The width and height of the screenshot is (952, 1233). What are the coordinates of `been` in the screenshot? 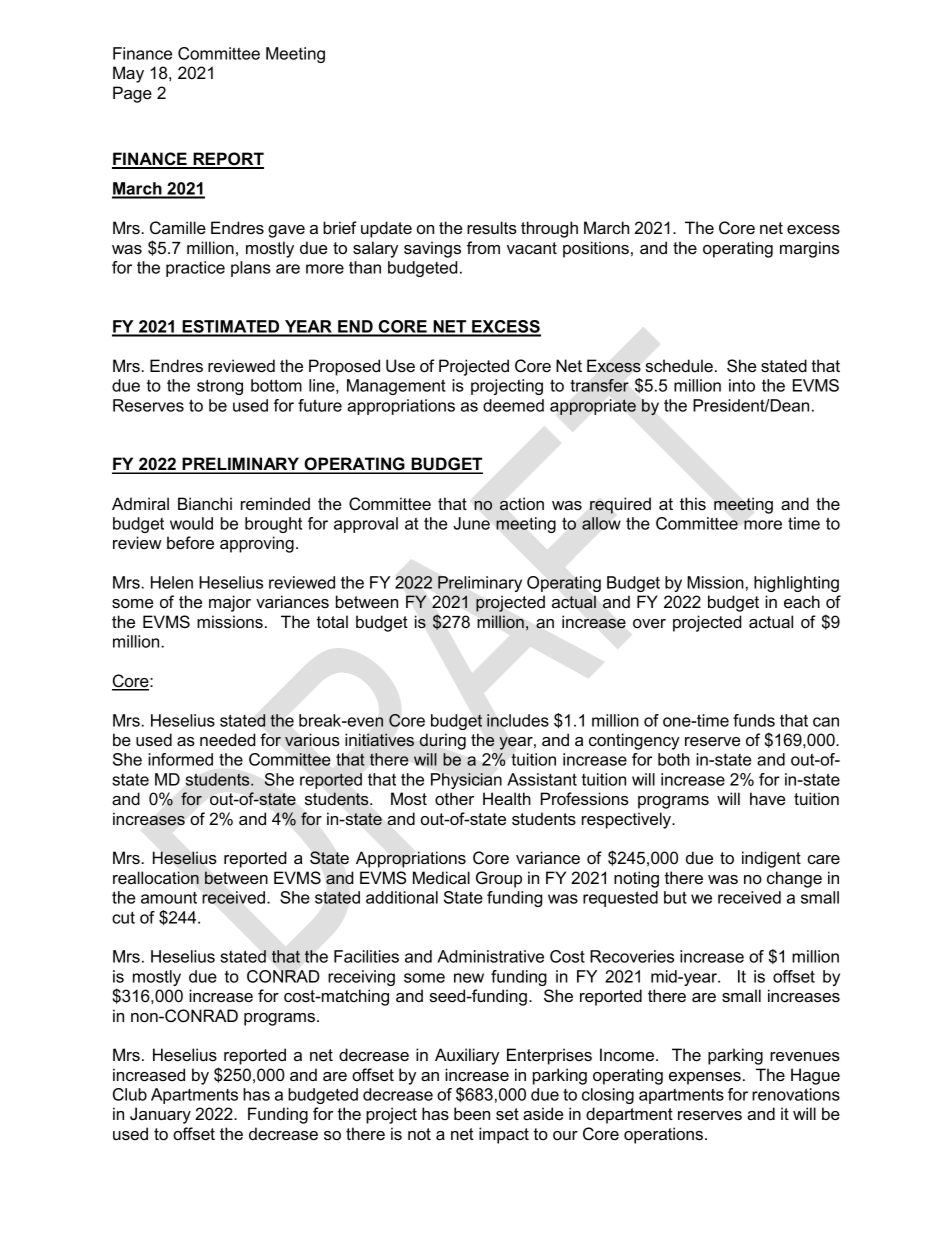 It's located at (472, 1113).
